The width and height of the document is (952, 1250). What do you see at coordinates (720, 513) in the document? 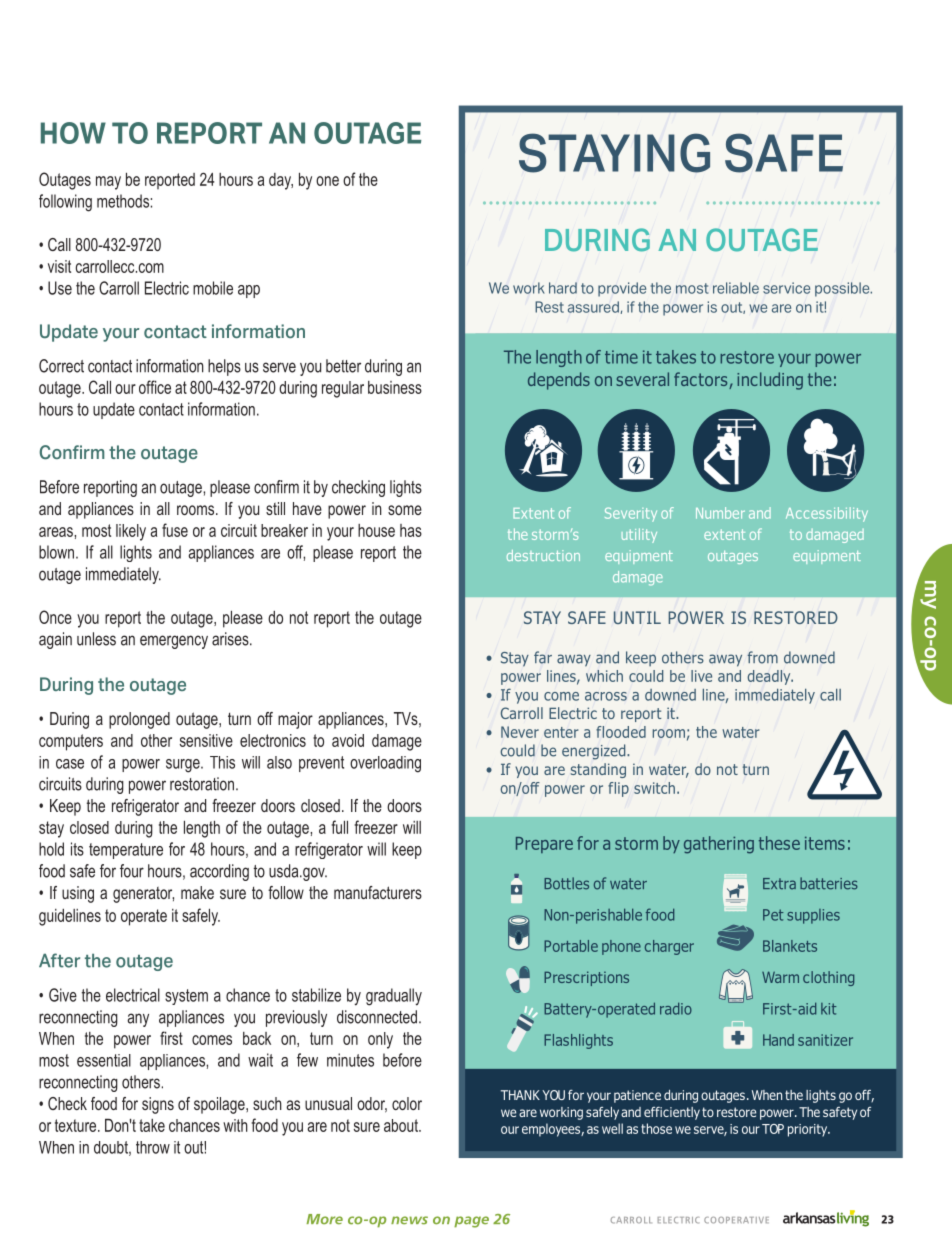
I see `Number` at bounding box center [720, 513].
